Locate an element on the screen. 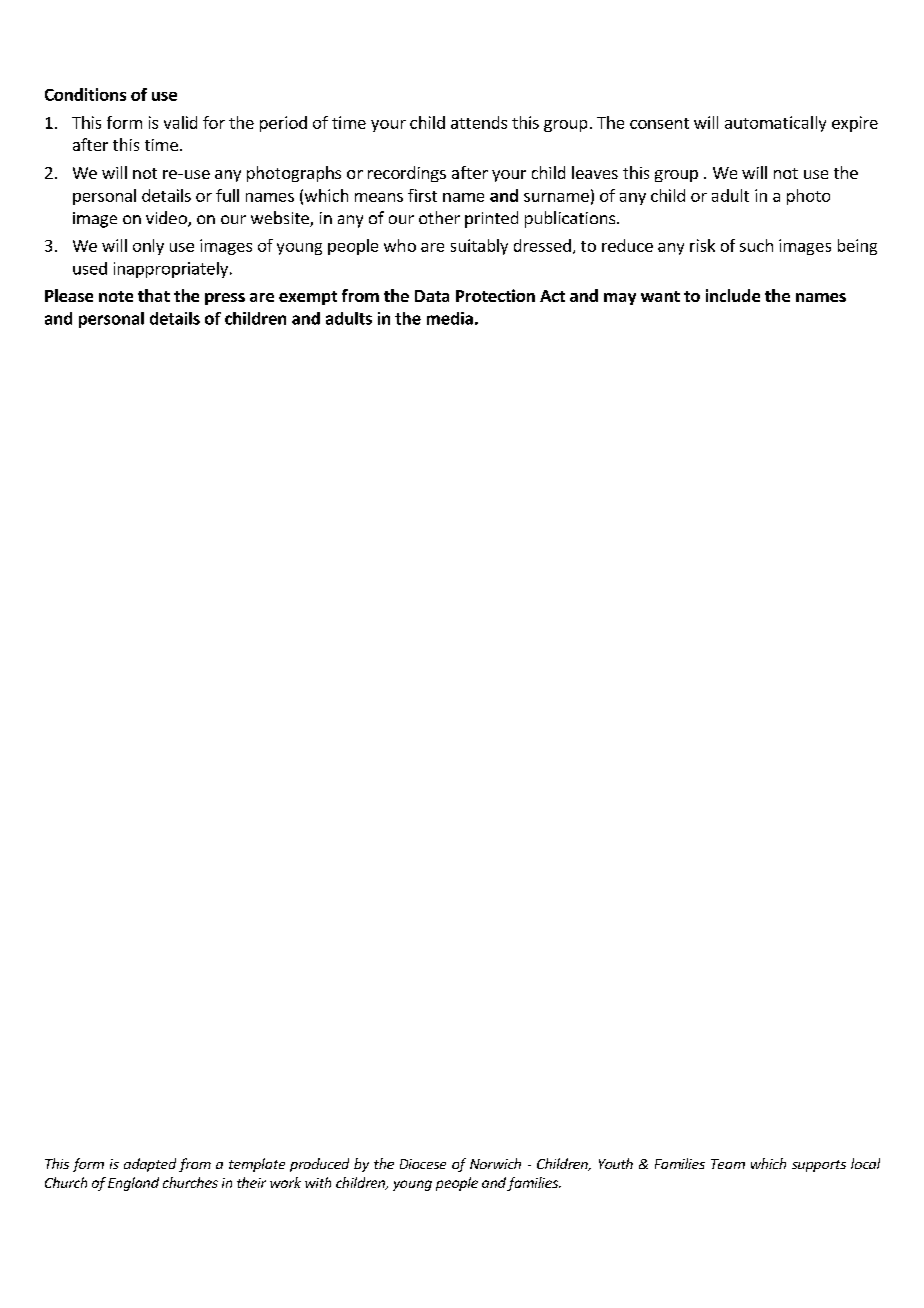 This screenshot has height=1308, width=924. automatically is located at coordinates (775, 124).
